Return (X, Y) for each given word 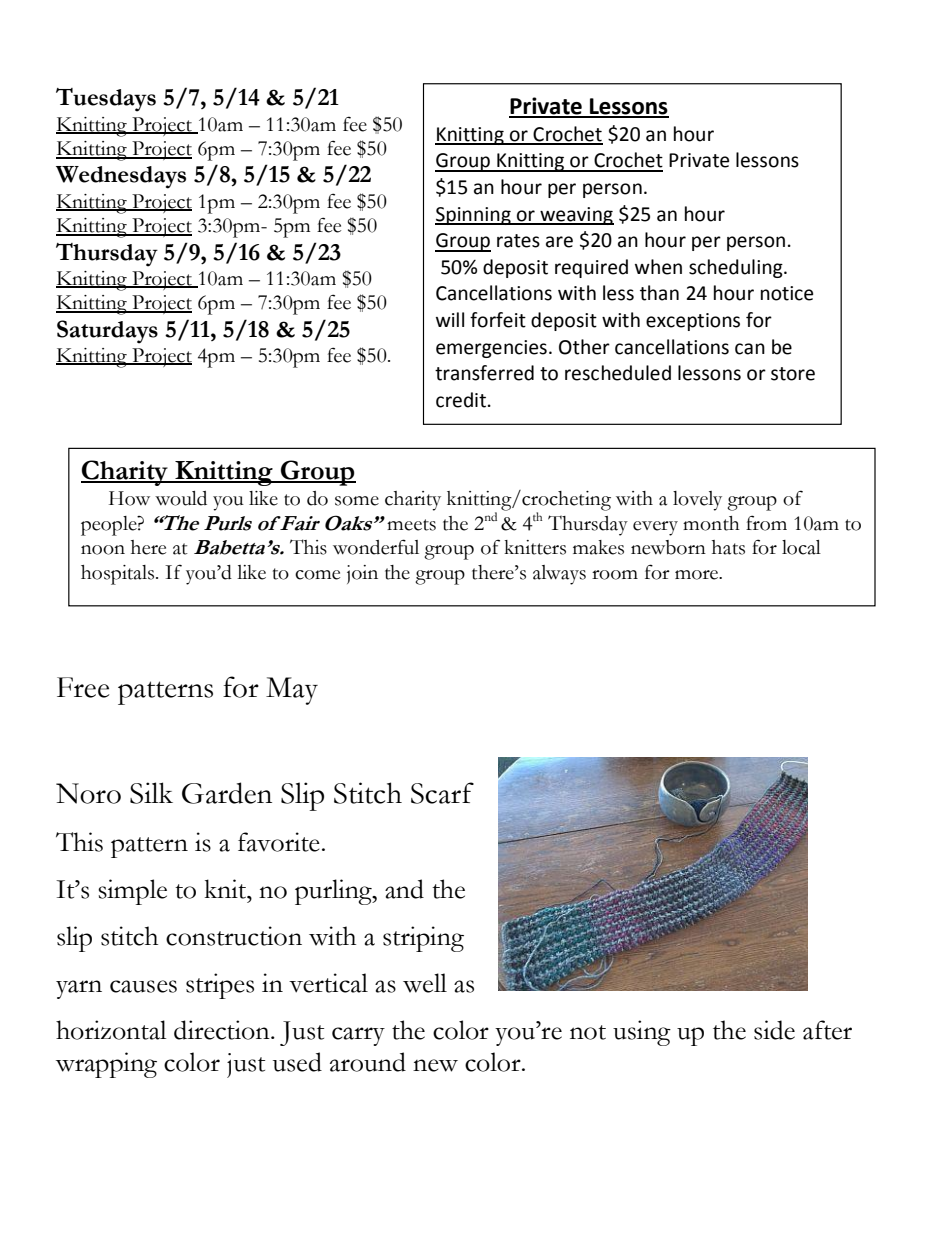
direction (223, 1030)
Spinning (474, 216)
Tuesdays (106, 100)
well (425, 983)
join (362, 574)
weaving (576, 216)
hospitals (117, 575)
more (698, 575)
